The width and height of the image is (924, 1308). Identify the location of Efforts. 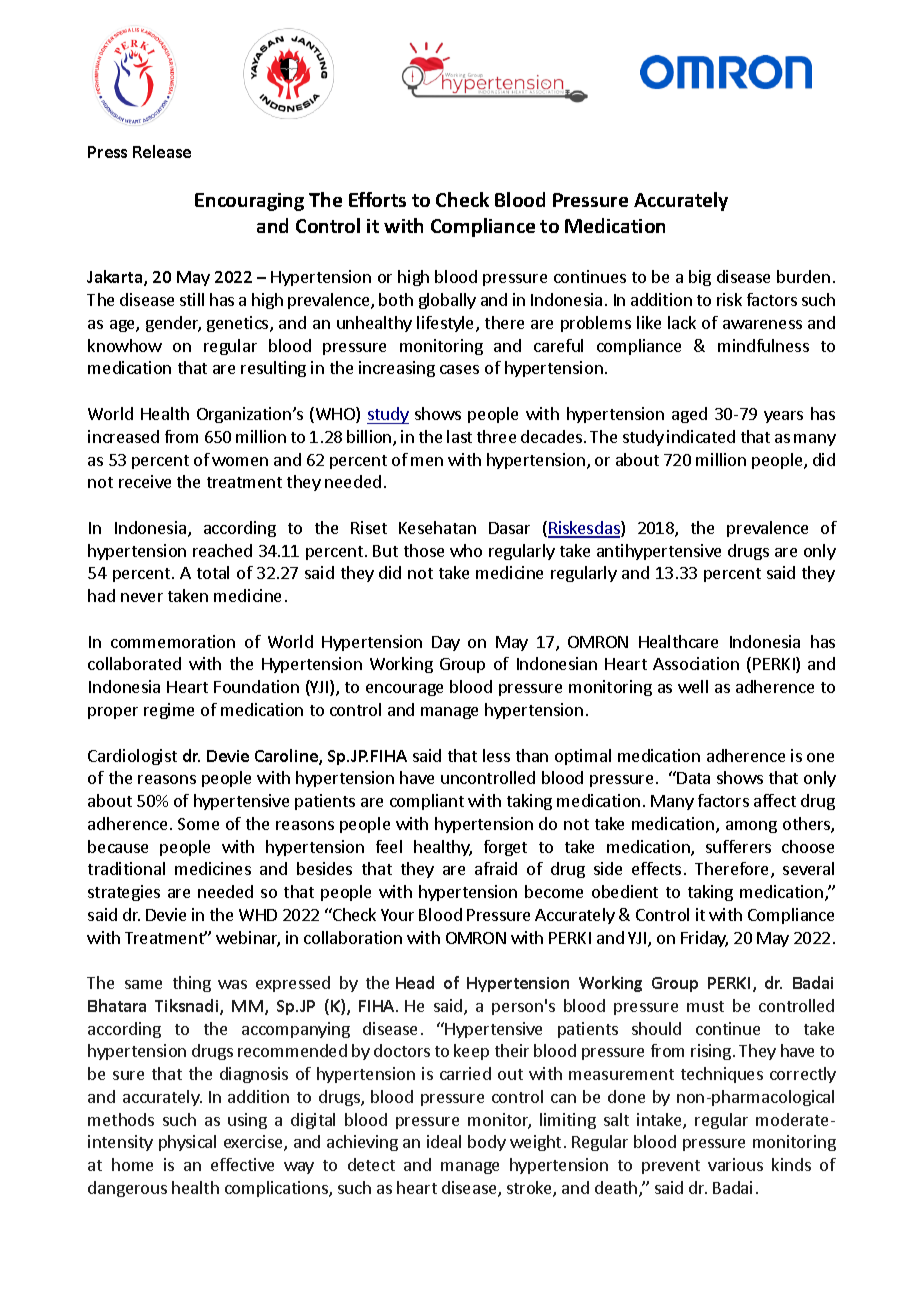
(377, 199).
